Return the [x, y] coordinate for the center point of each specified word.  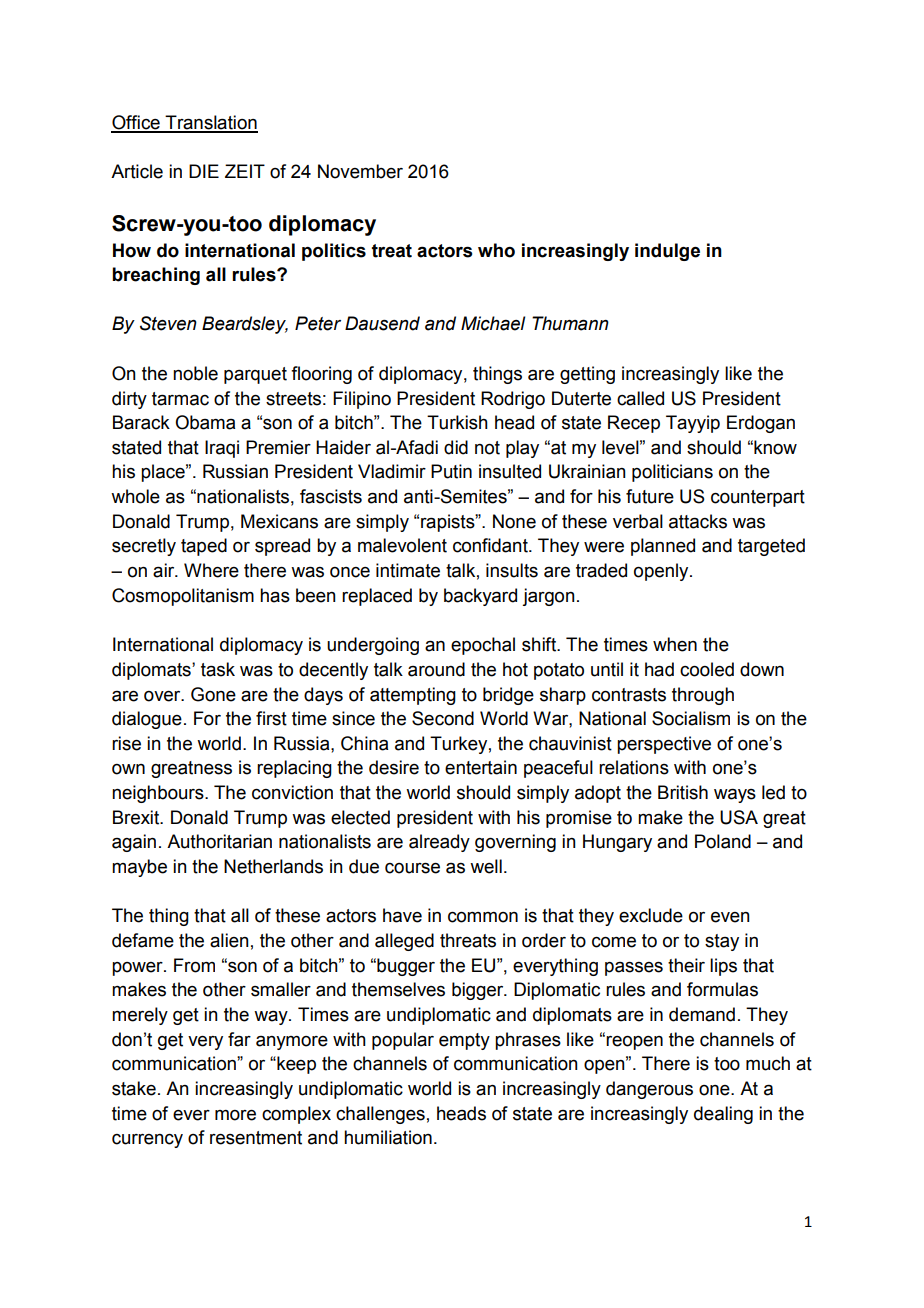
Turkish [457, 422]
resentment [256, 1138]
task [218, 669]
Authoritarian [219, 841]
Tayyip [693, 424]
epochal [483, 646]
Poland [723, 841]
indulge [667, 252]
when [675, 644]
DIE [204, 171]
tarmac [180, 399]
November [360, 171]
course [412, 868]
